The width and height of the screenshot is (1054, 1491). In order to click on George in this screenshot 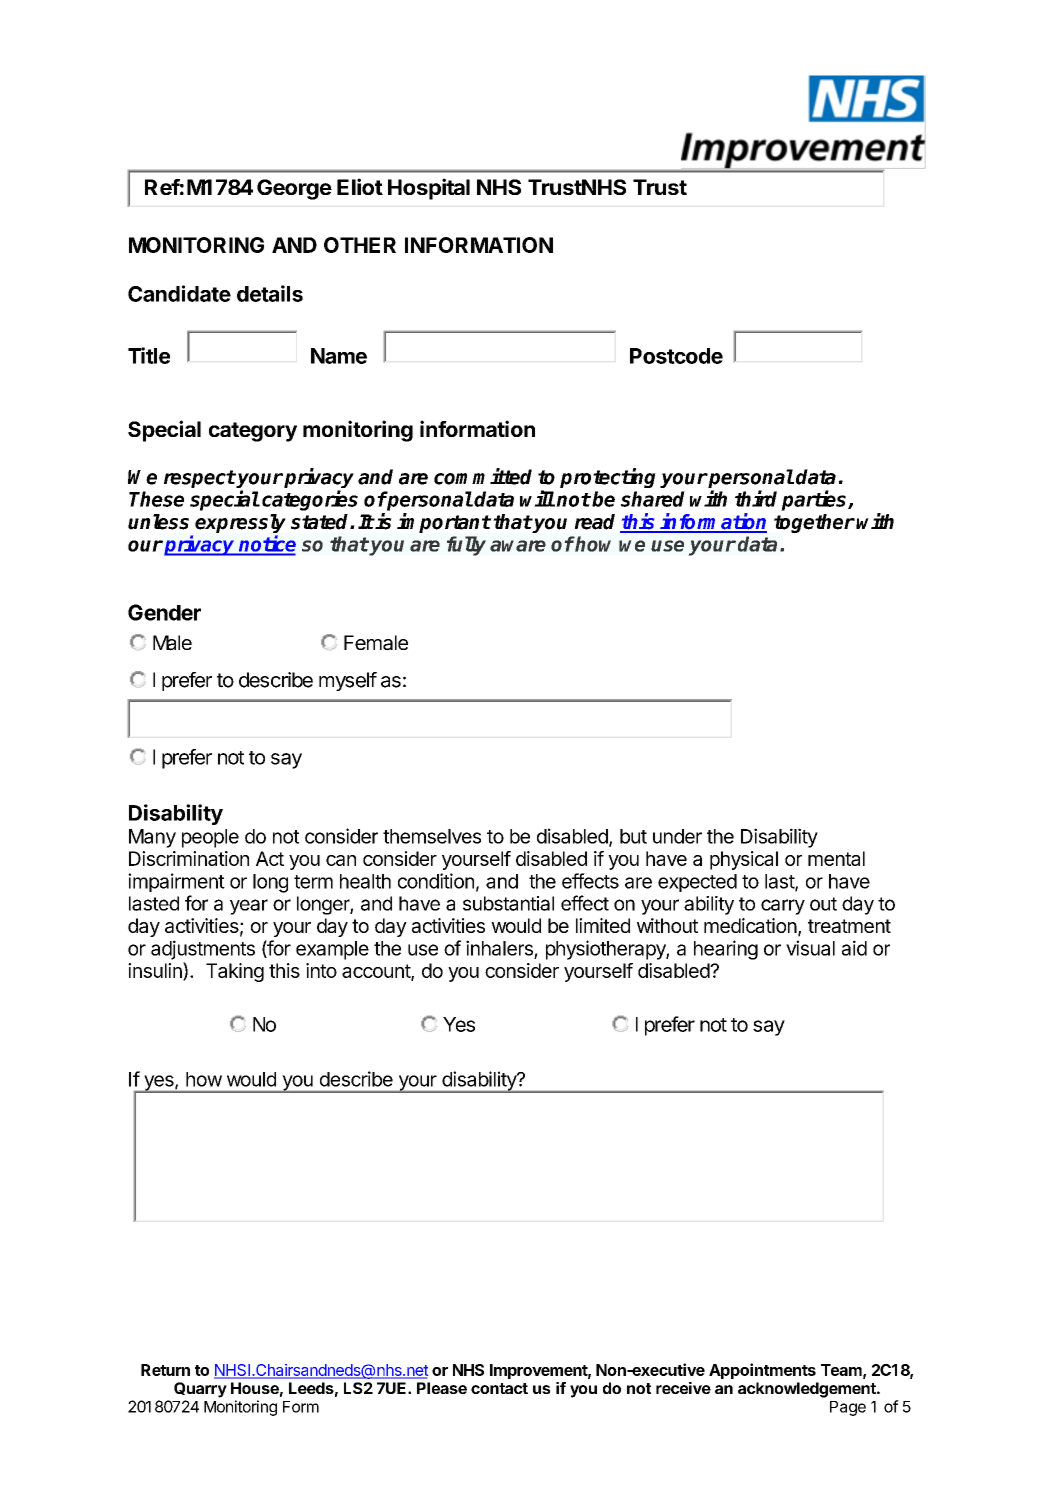, I will do `click(294, 189)`.
